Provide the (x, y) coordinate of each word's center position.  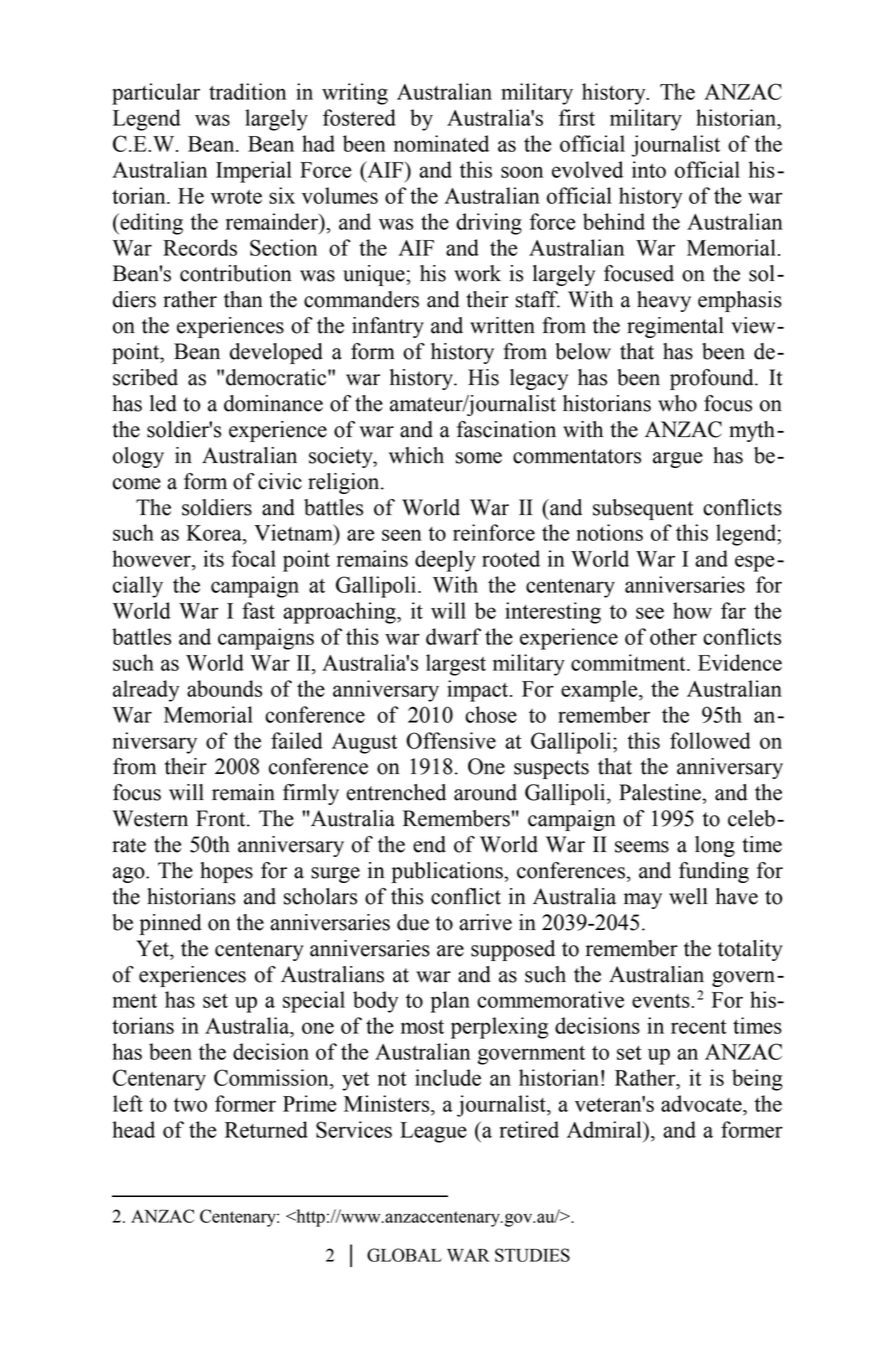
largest (456, 665)
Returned (266, 1129)
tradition (247, 91)
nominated (441, 143)
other (673, 636)
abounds (224, 688)
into (649, 169)
